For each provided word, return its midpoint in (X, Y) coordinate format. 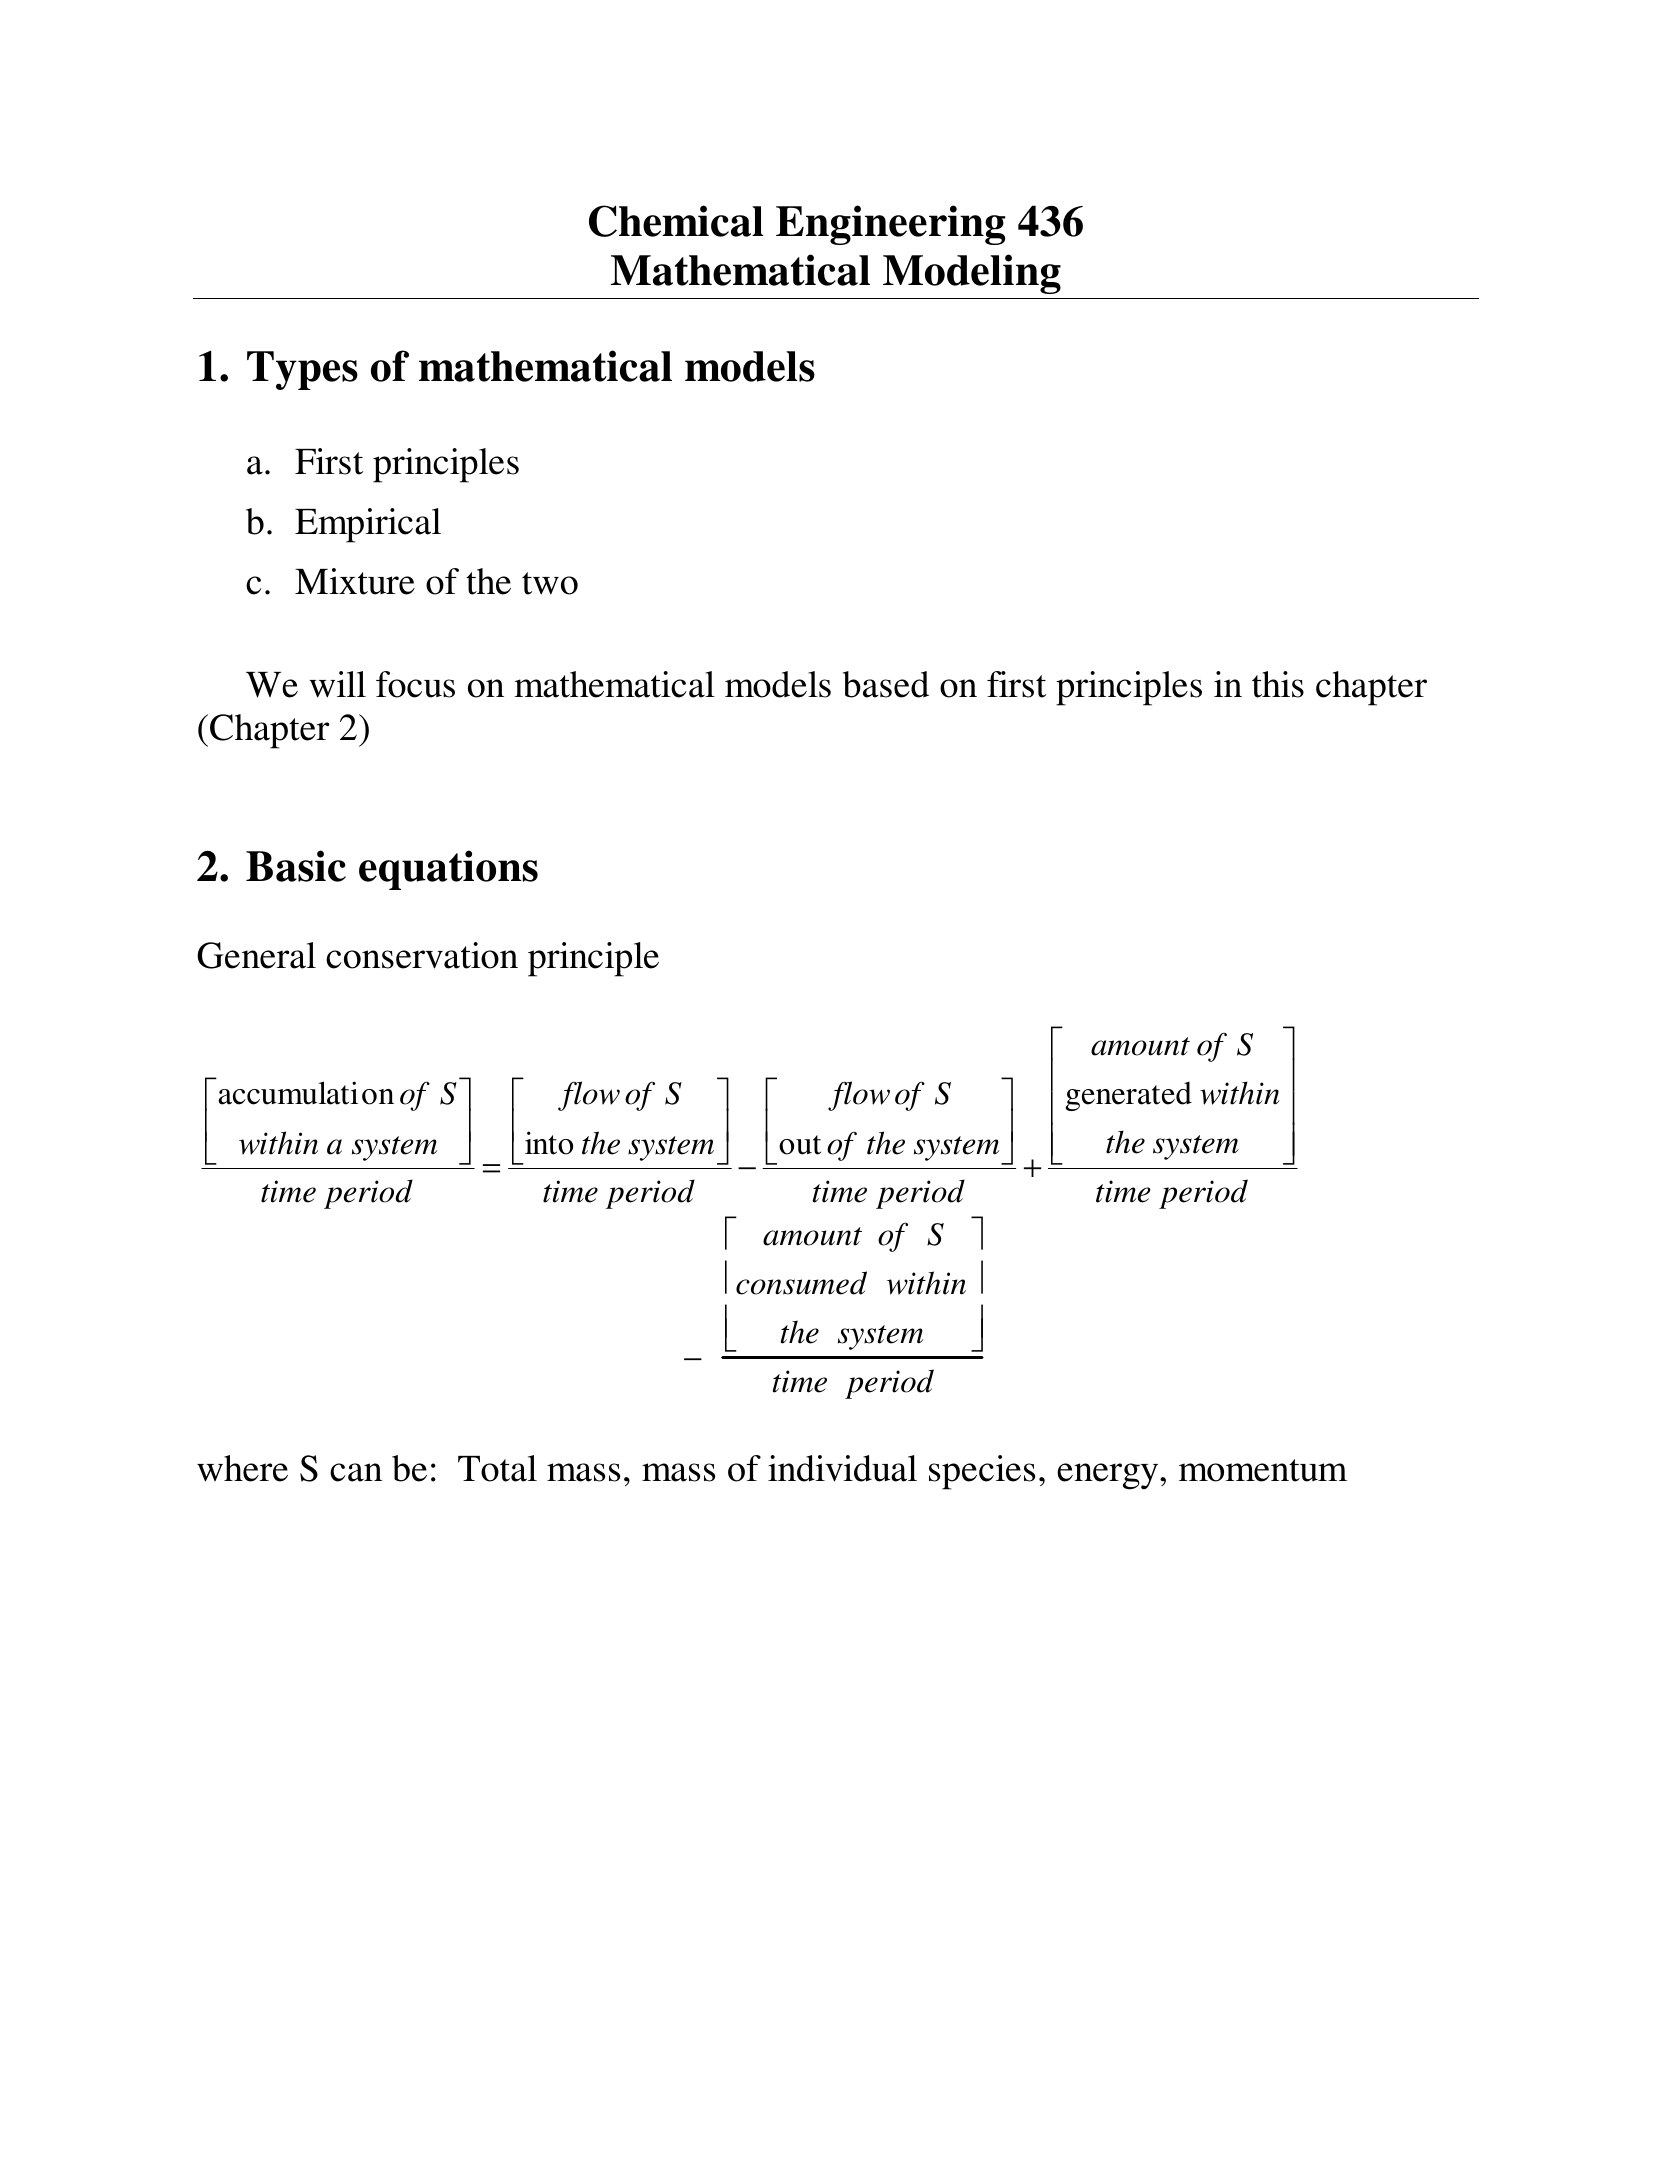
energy (1109, 1476)
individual (842, 1468)
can (356, 1472)
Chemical (676, 221)
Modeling (972, 274)
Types (302, 370)
